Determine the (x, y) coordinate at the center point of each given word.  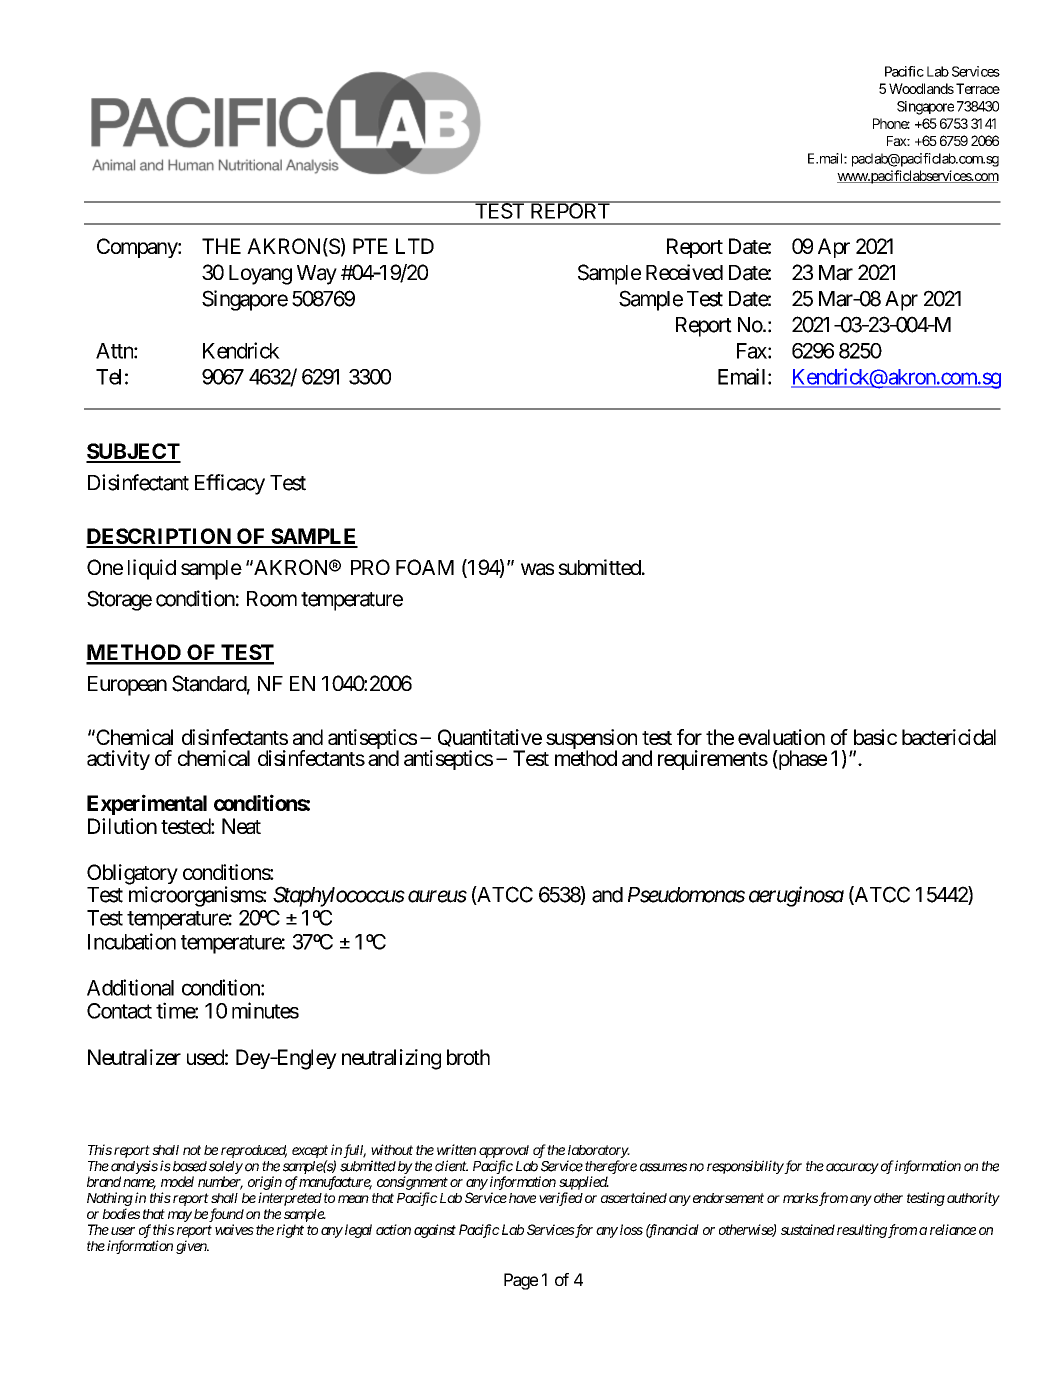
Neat (241, 826)
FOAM (425, 567)
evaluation (781, 737)
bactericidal (949, 737)
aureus (437, 896)
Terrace (978, 88)
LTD (415, 246)
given (192, 1247)
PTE (370, 246)
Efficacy (230, 484)
